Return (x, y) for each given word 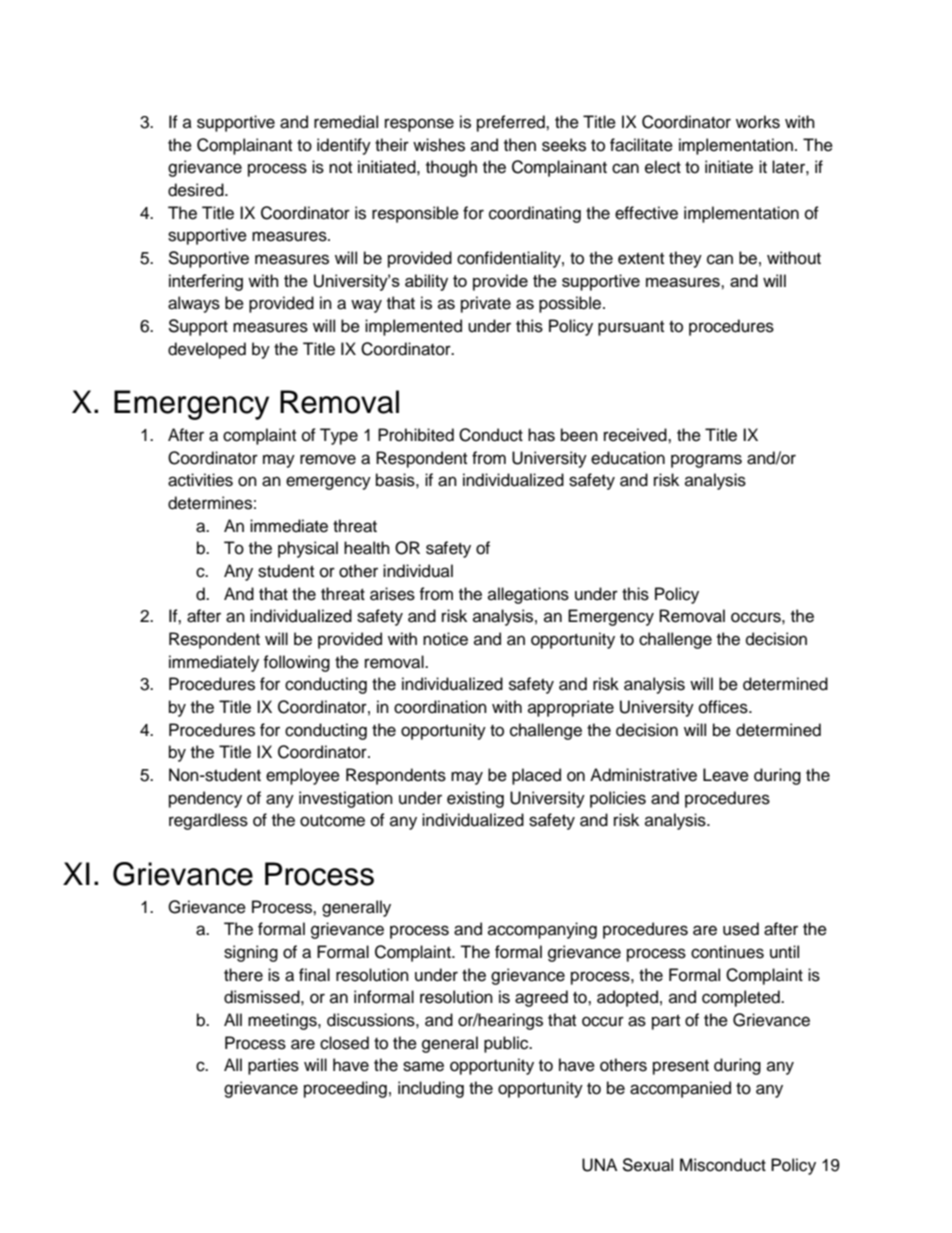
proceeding (345, 1089)
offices (724, 707)
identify (344, 146)
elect (663, 167)
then (520, 145)
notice (445, 639)
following (296, 663)
